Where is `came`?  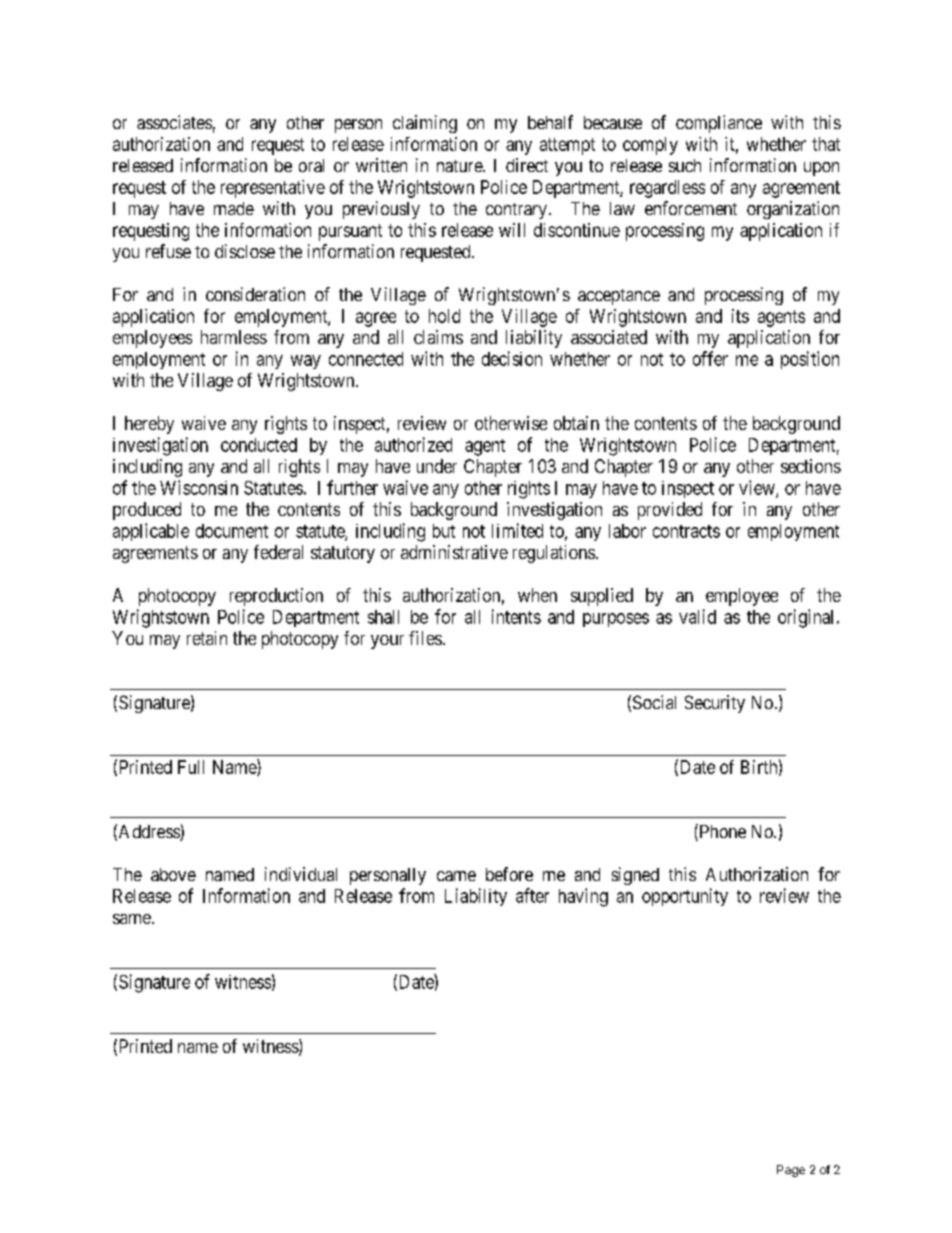 came is located at coordinates (456, 876).
